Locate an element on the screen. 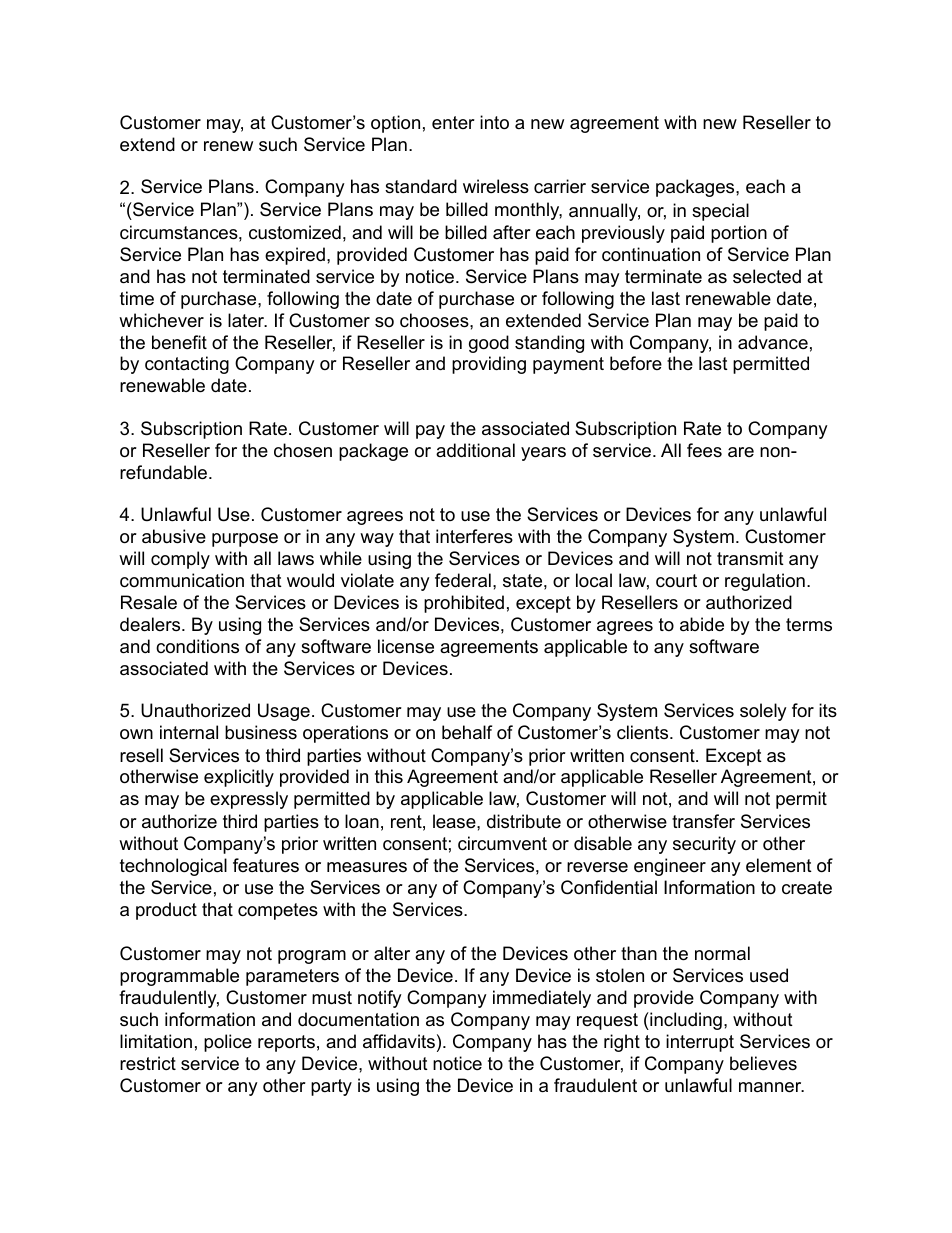 The height and width of the screenshot is (1233, 952). fees is located at coordinates (704, 450).
